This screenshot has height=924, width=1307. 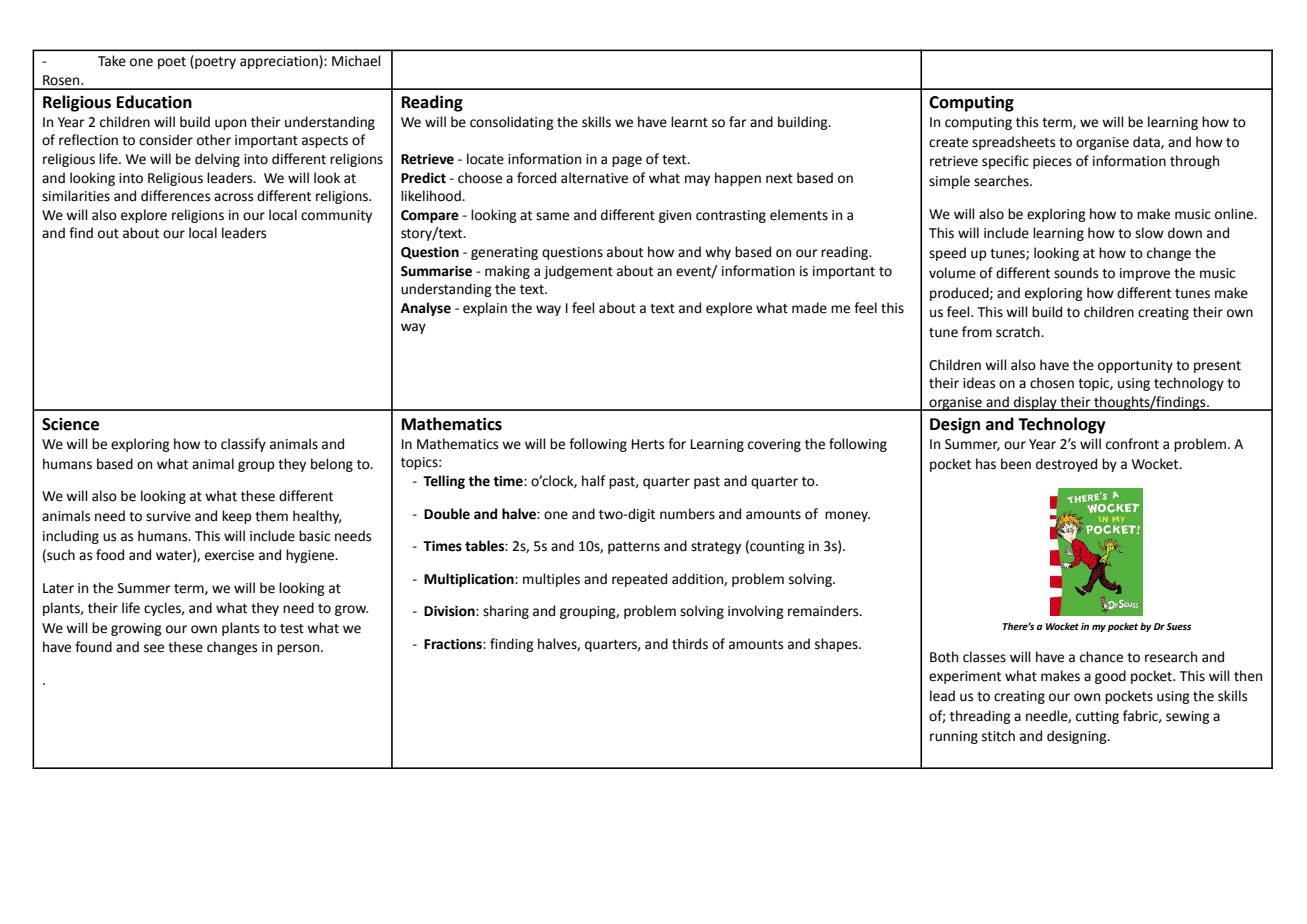 What do you see at coordinates (648, 444) in the screenshot?
I see `Herts` at bounding box center [648, 444].
